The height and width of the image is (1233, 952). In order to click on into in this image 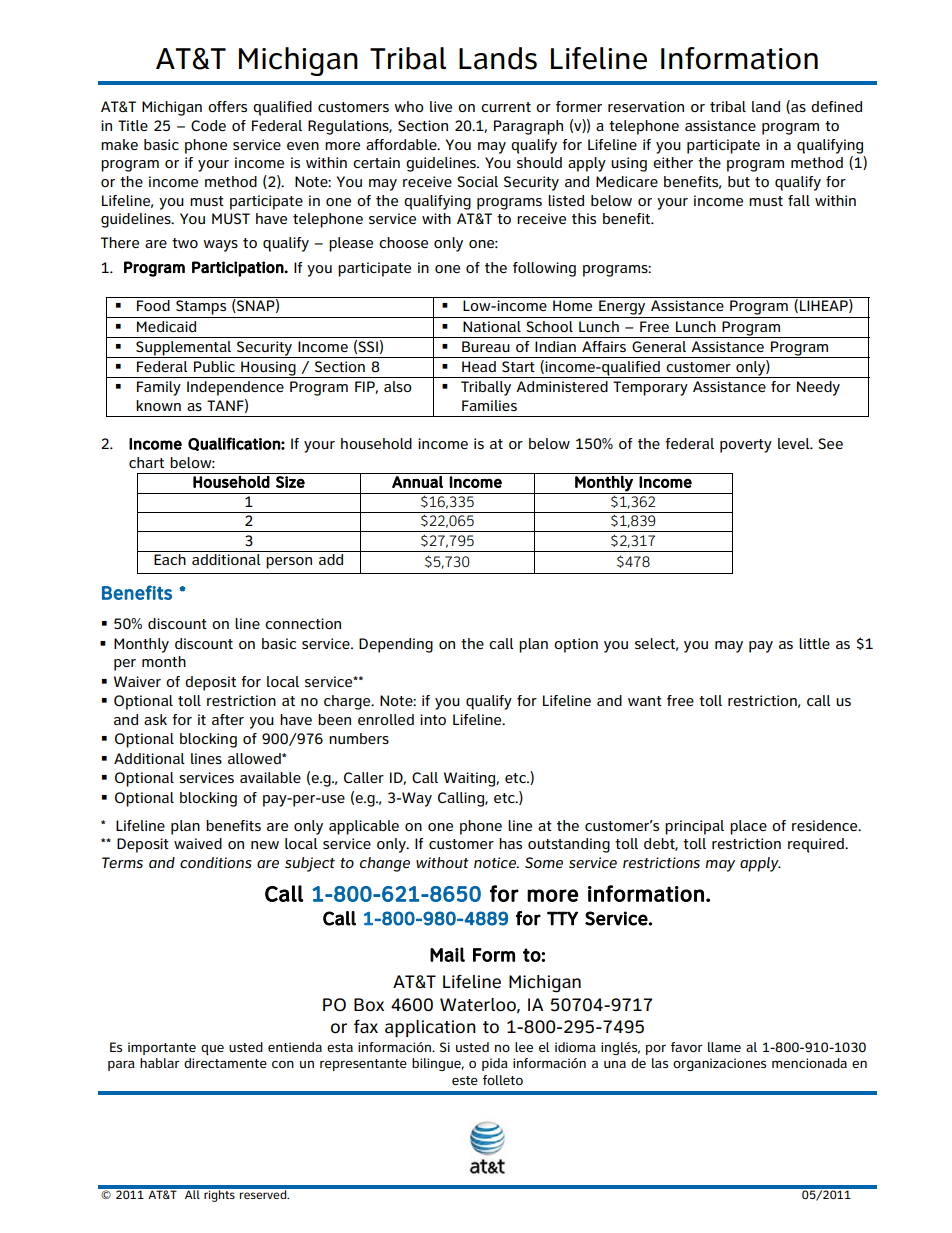, I will do `click(433, 719)`.
